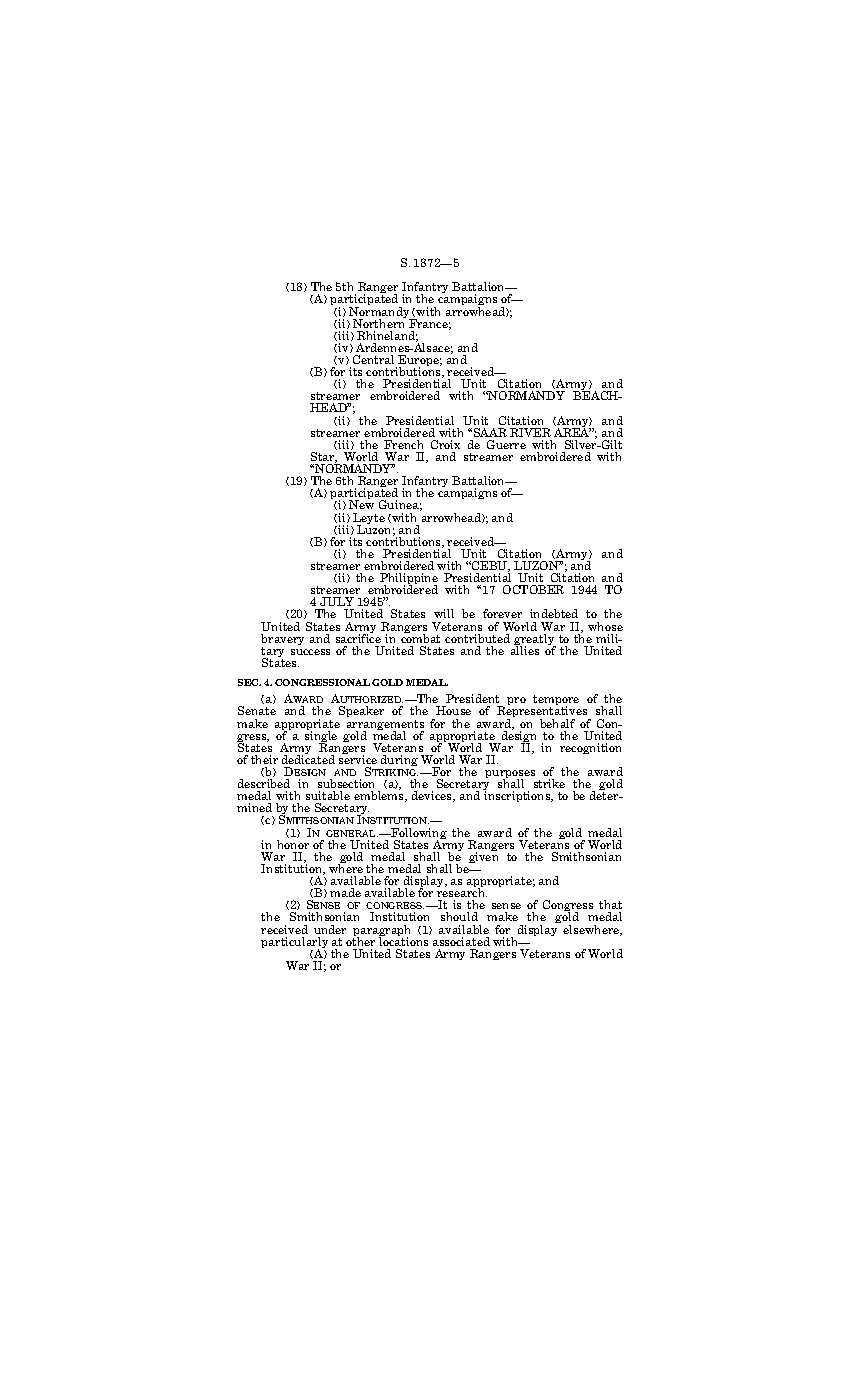 The height and width of the screenshot is (1396, 868). Describe the element at coordinates (361, 504) in the screenshot. I see `New` at that location.
